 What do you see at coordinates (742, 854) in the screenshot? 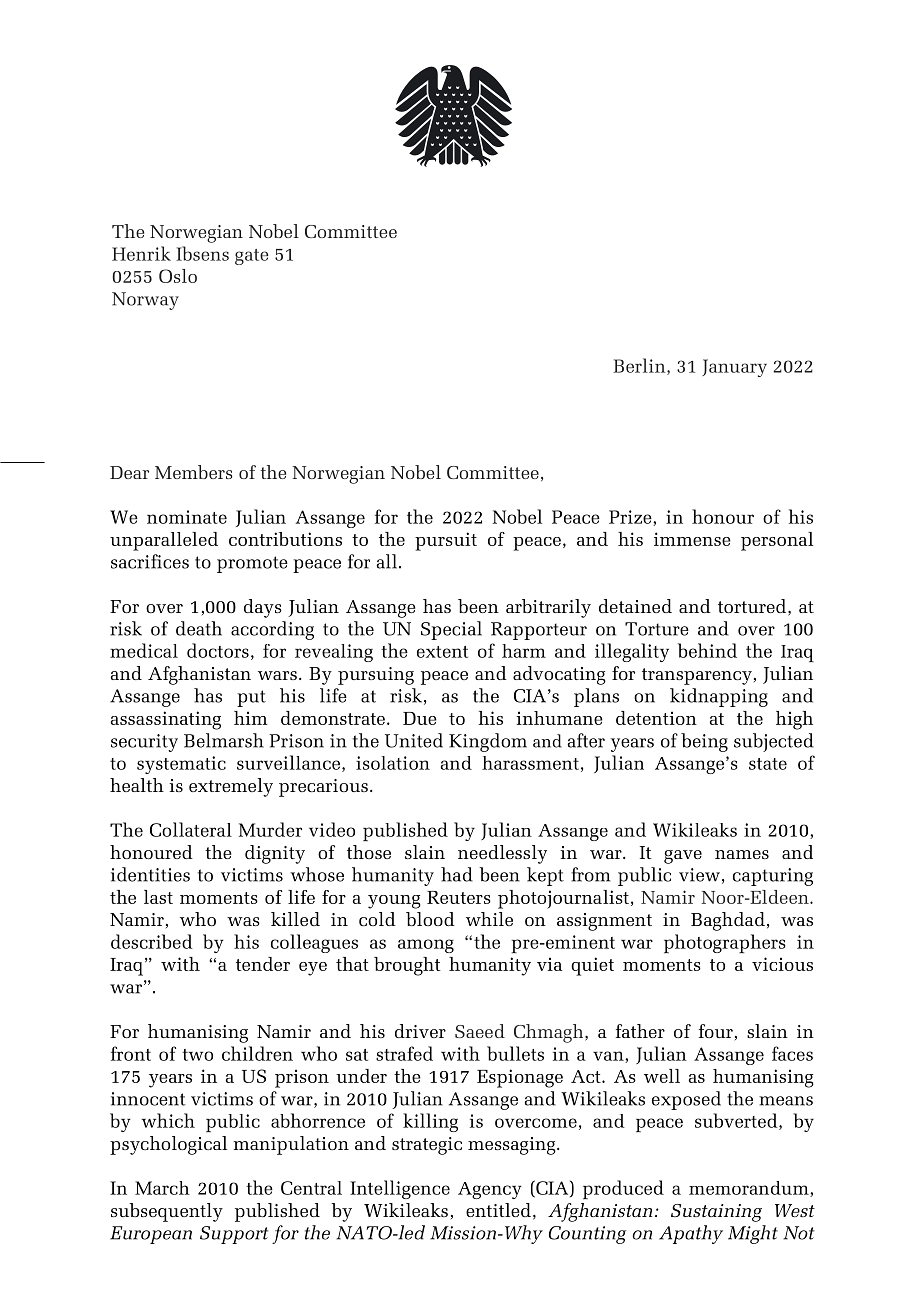
I see `names` at bounding box center [742, 854].
